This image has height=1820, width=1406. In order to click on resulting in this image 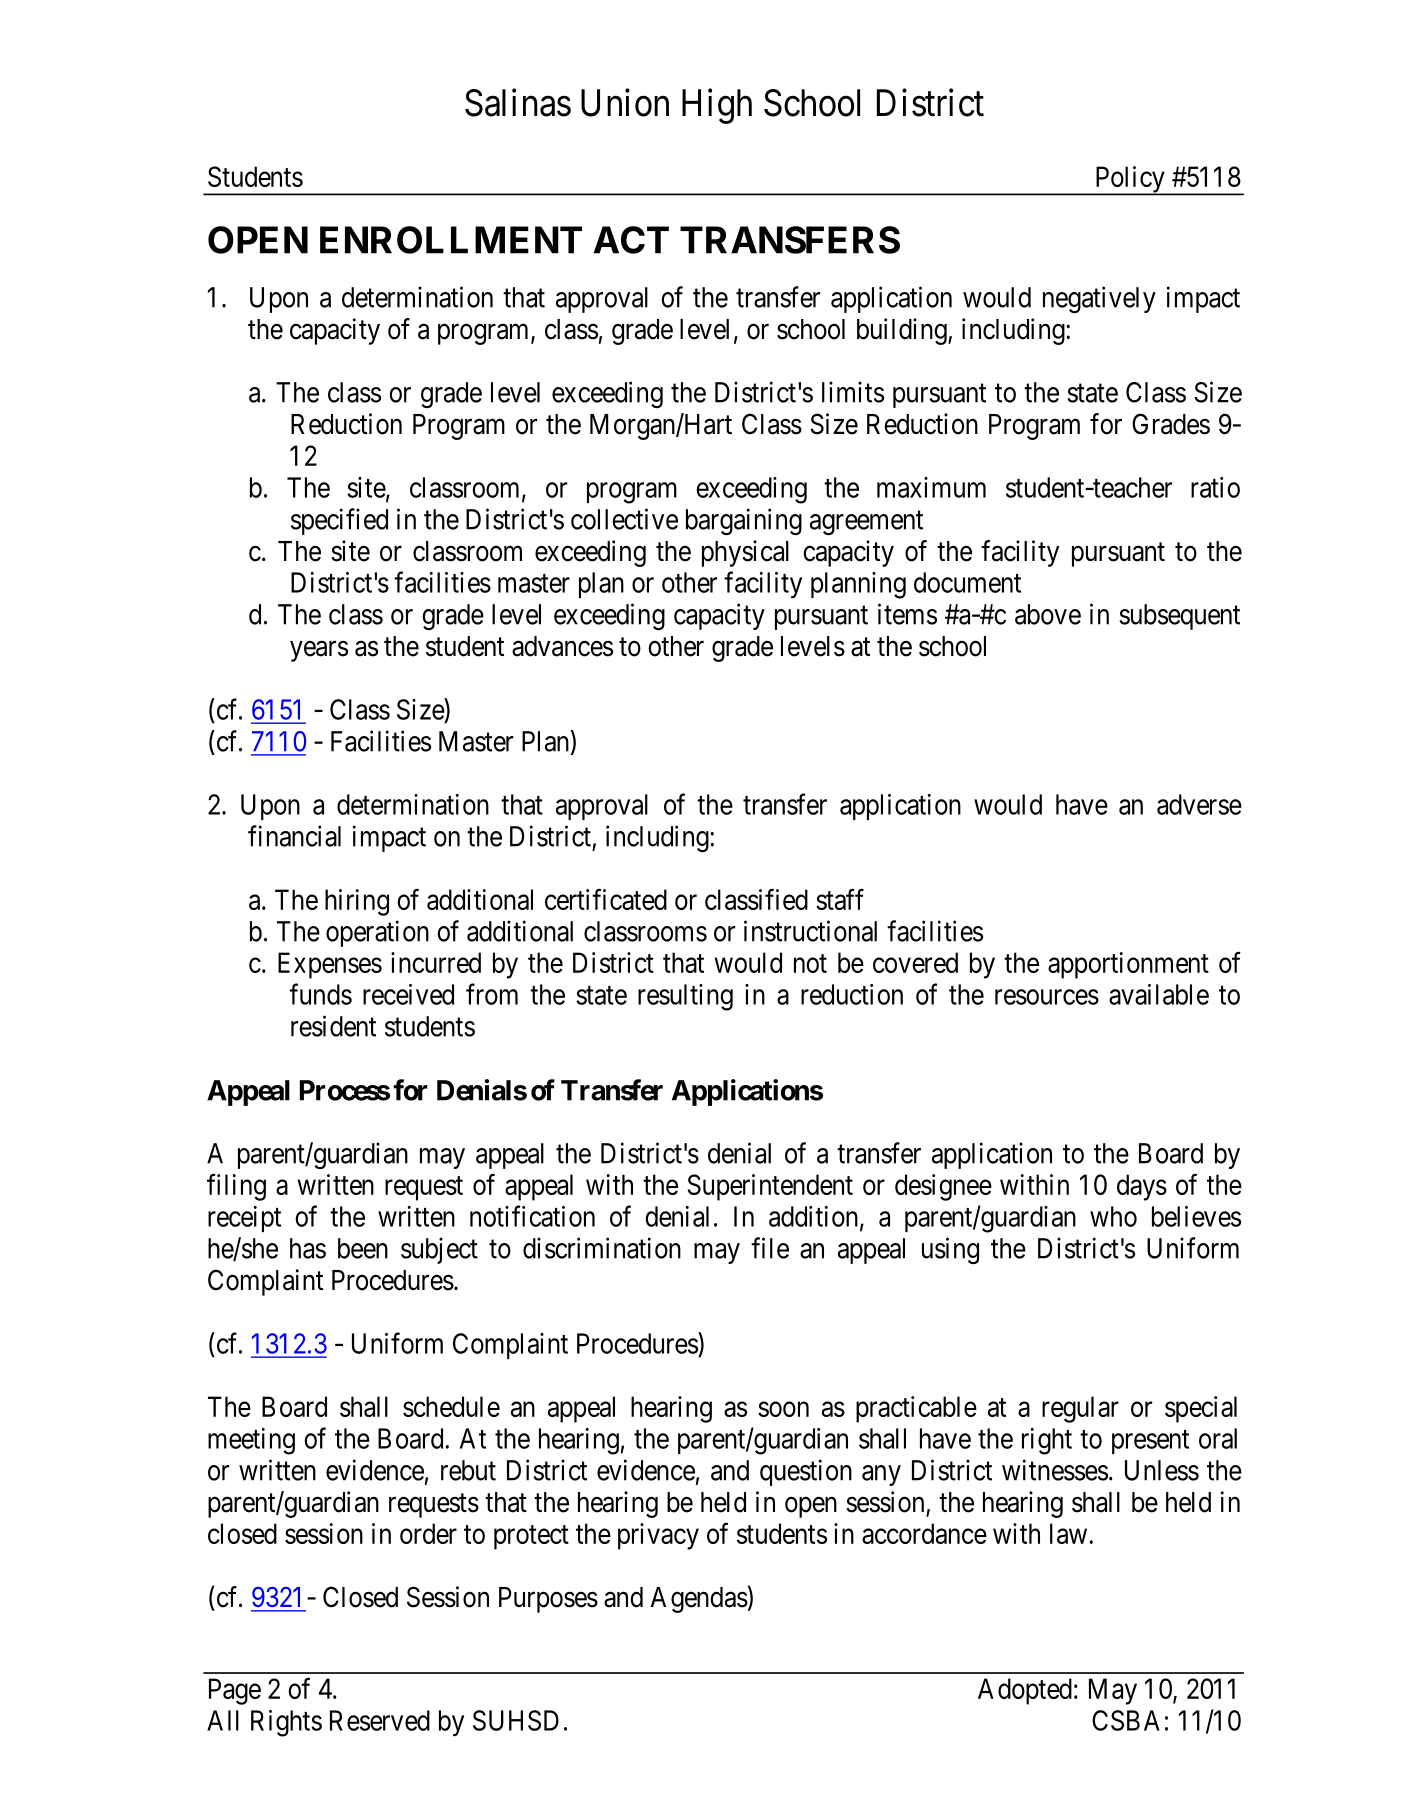, I will do `click(685, 997)`.
